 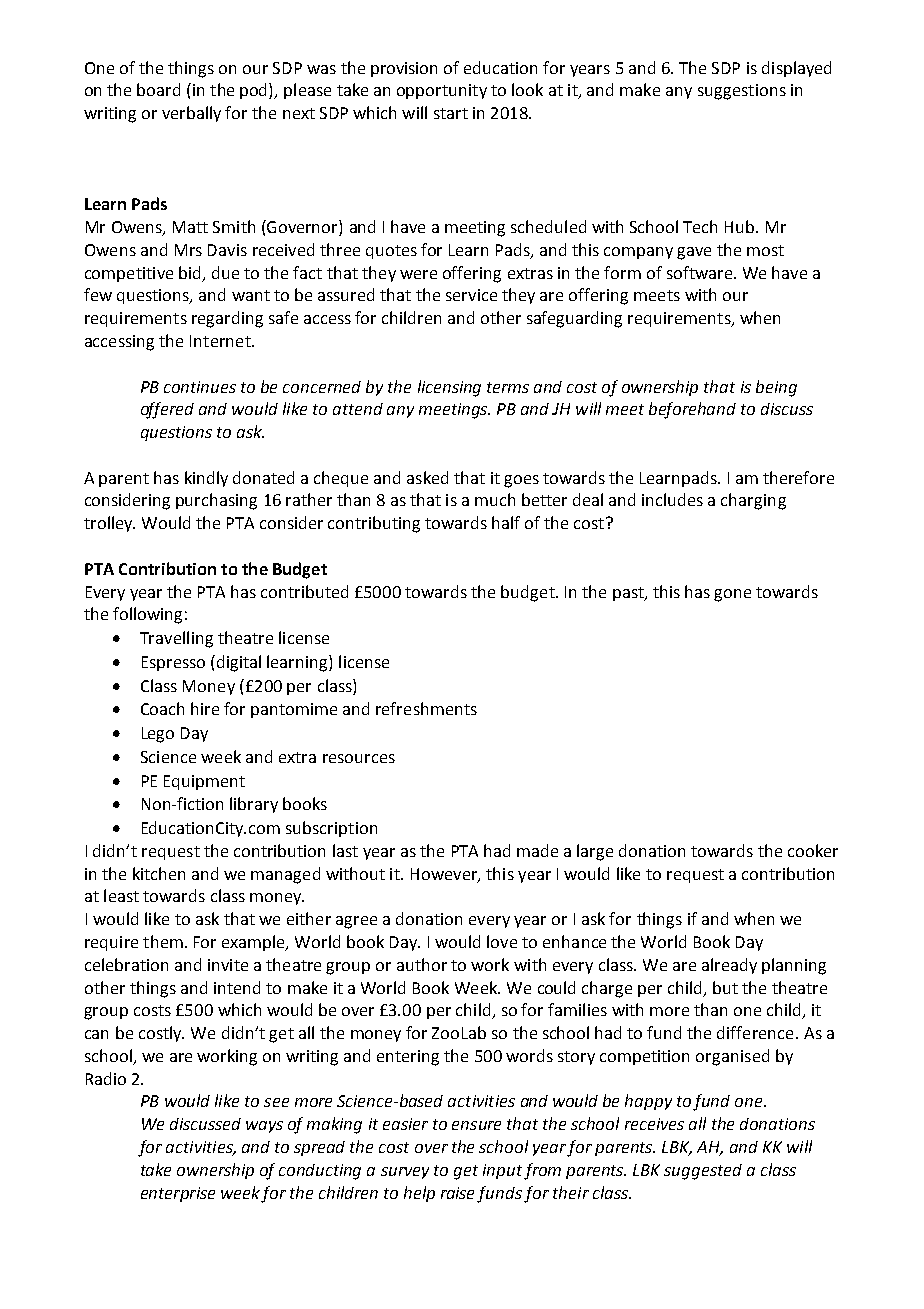 What do you see at coordinates (457, 1193) in the document?
I see `raise` at bounding box center [457, 1193].
